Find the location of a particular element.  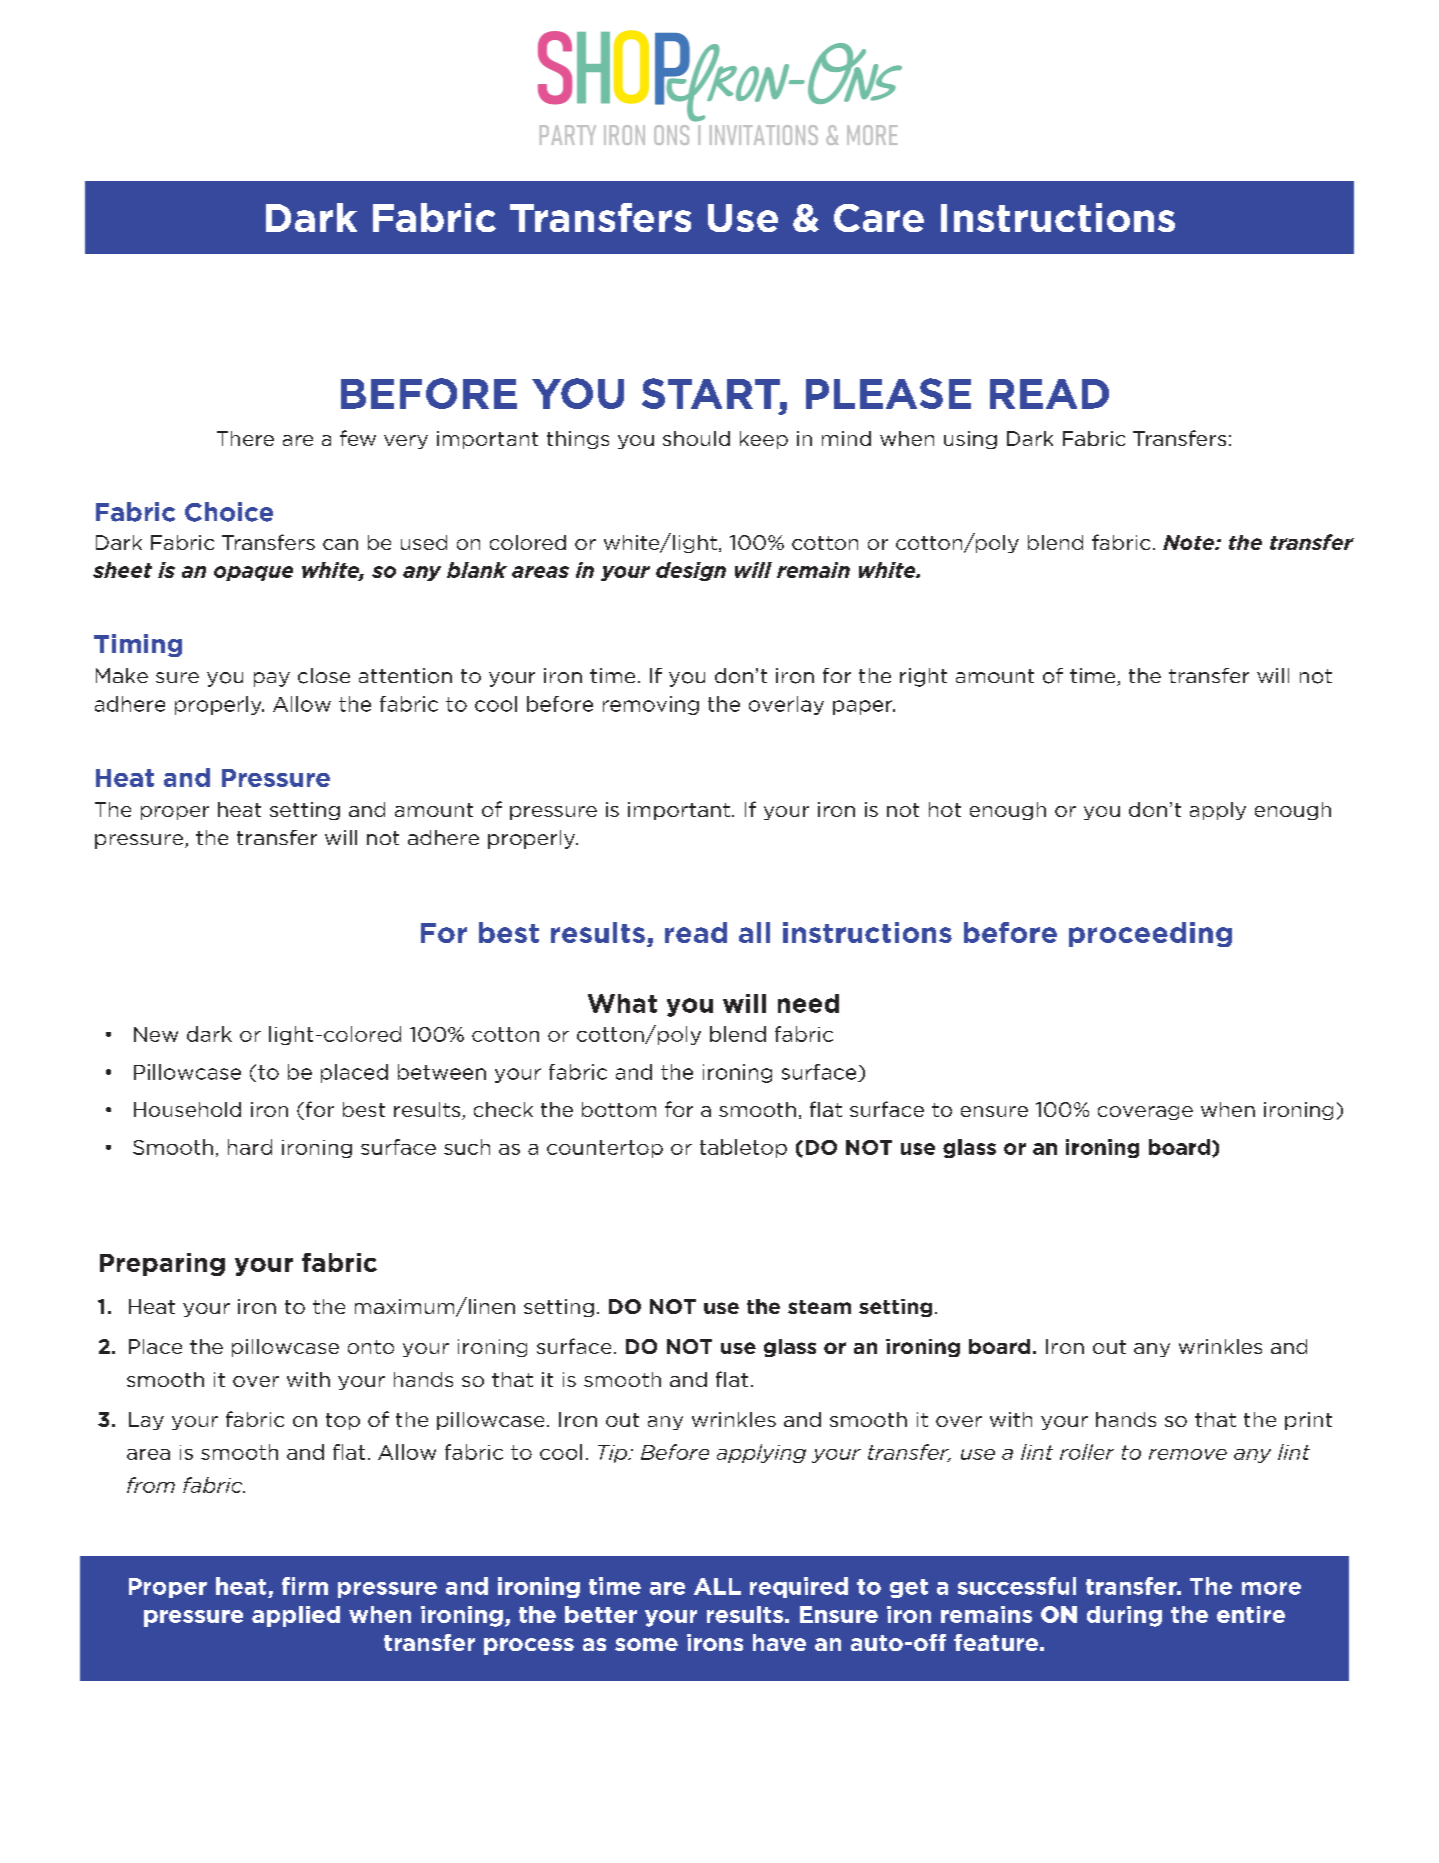

What is located at coordinates (622, 1003).
